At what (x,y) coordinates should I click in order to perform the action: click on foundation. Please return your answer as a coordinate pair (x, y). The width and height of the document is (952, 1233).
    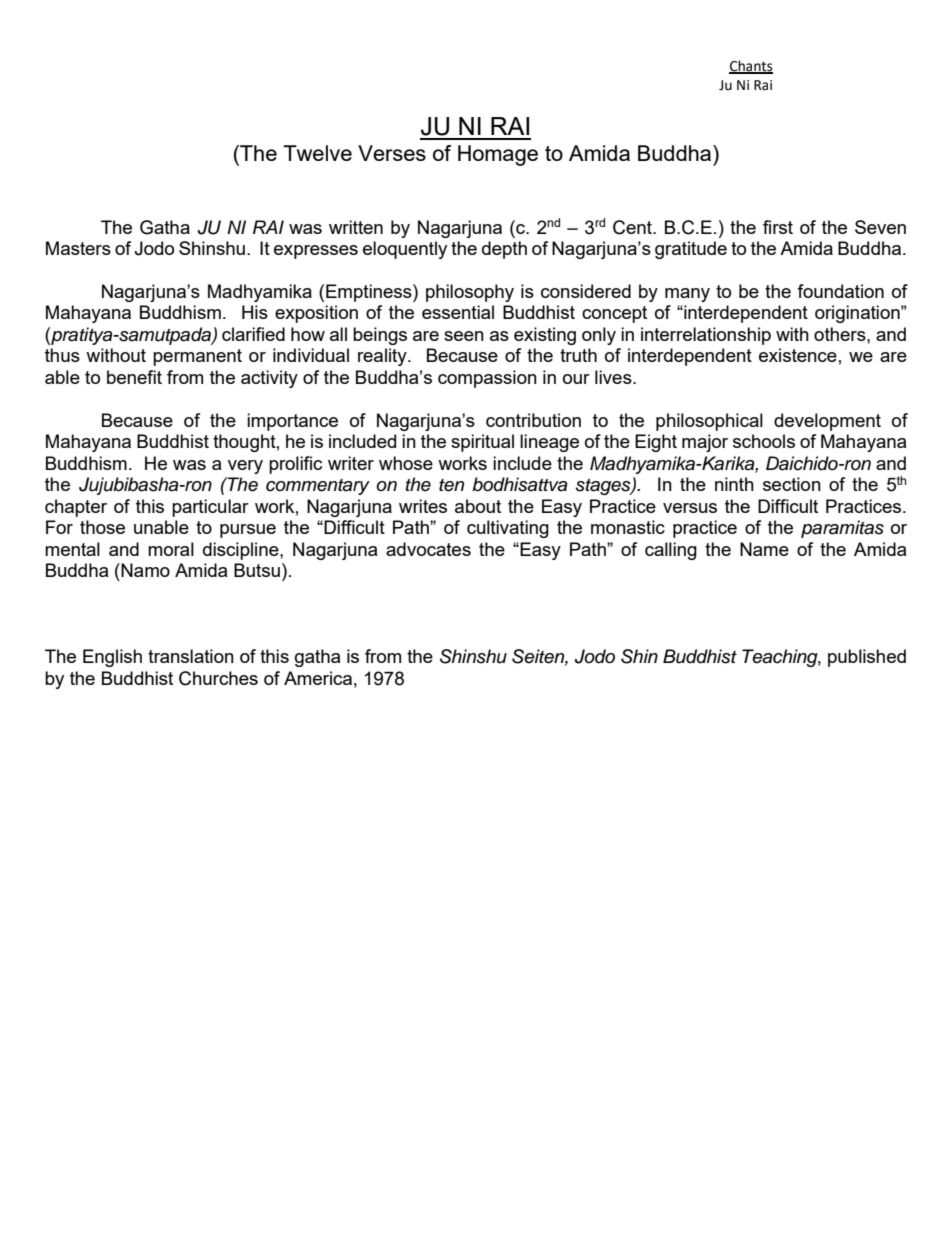
    Looking at the image, I should click on (840, 291).
